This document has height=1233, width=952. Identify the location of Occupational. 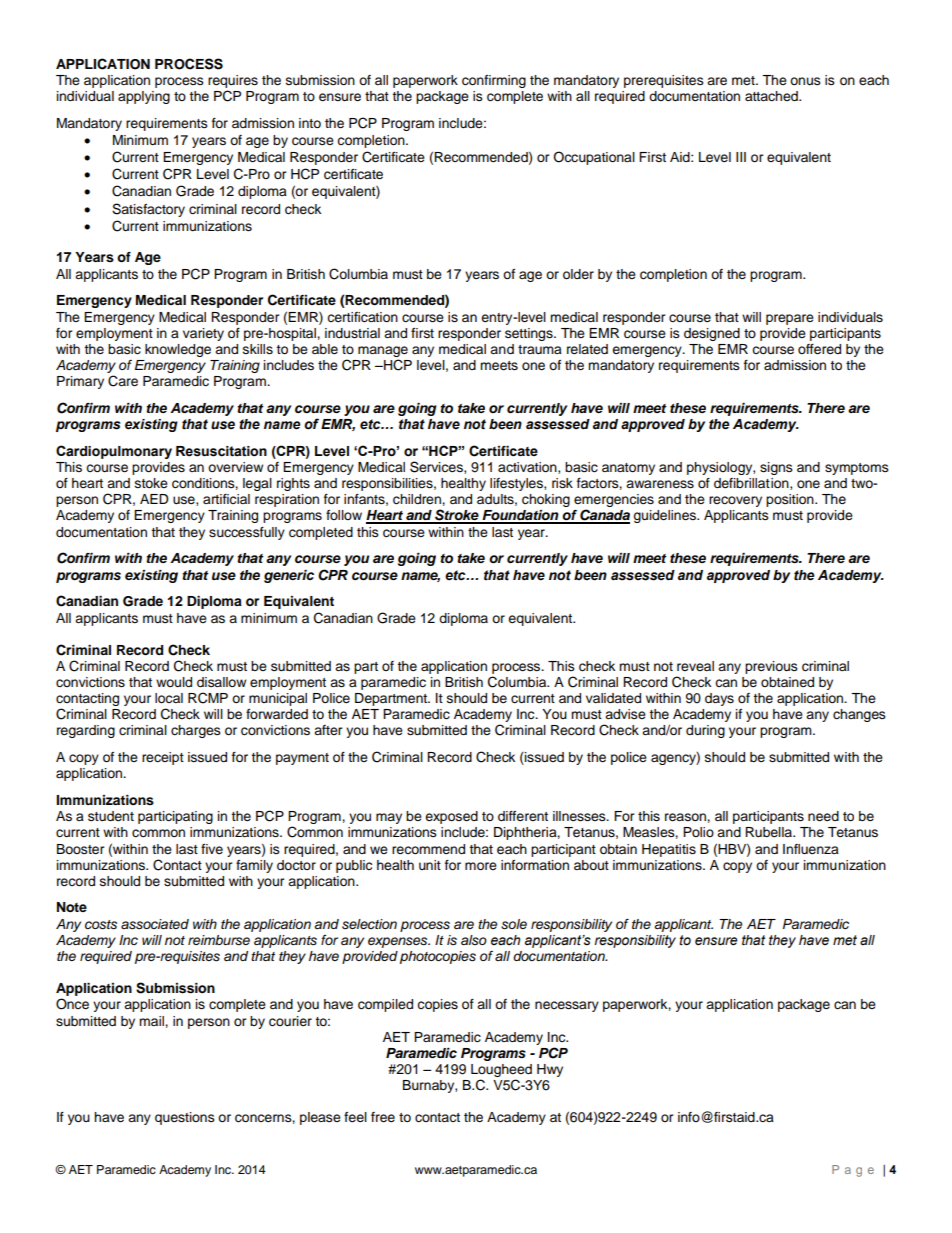
(594, 158).
